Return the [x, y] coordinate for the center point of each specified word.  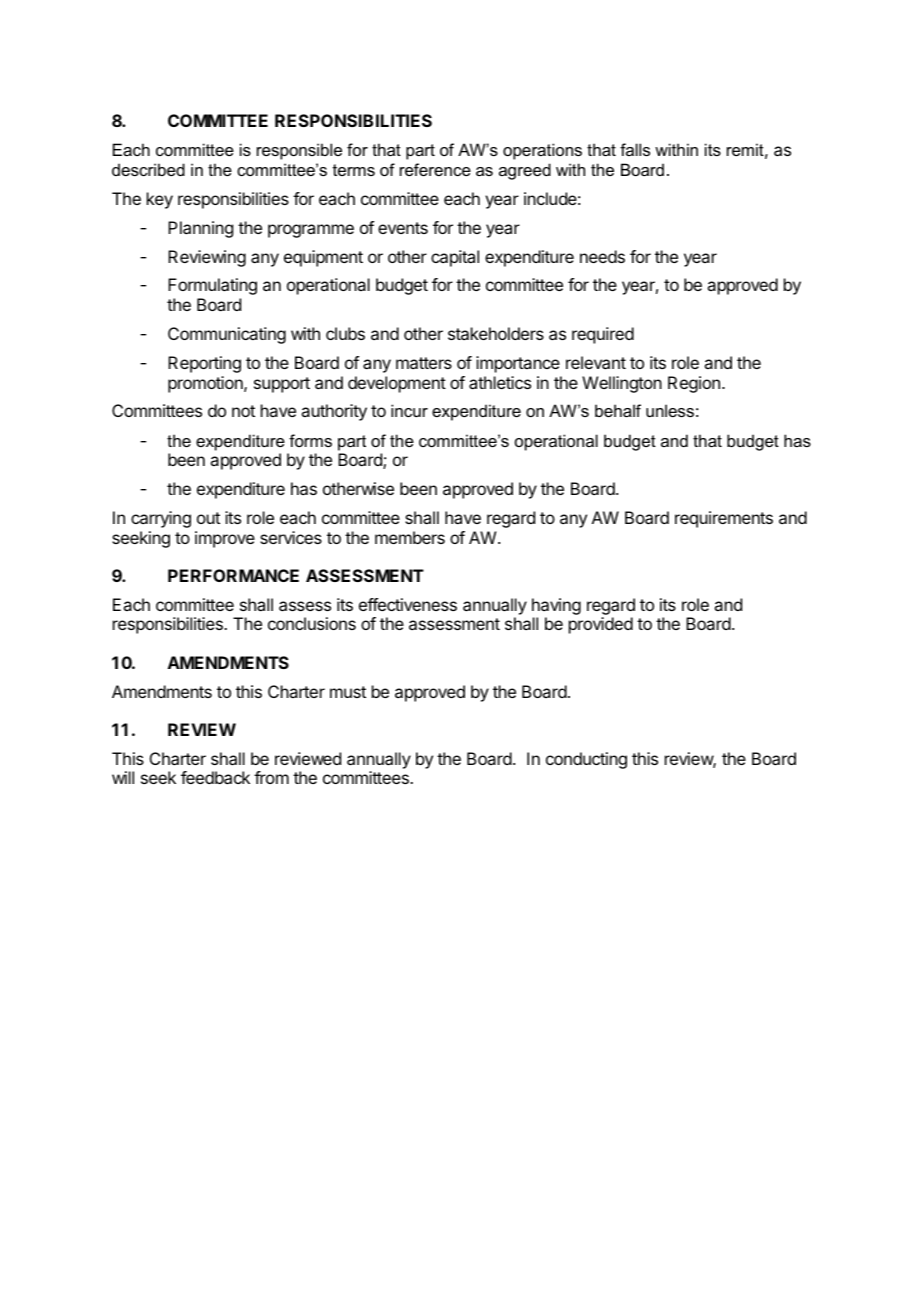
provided [601, 625]
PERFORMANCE [233, 575]
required [603, 335]
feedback [215, 777]
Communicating [227, 335]
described [148, 169]
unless [670, 410]
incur [409, 410]
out [208, 518]
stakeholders [496, 333]
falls [635, 149]
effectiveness [408, 604]
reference [435, 169]
